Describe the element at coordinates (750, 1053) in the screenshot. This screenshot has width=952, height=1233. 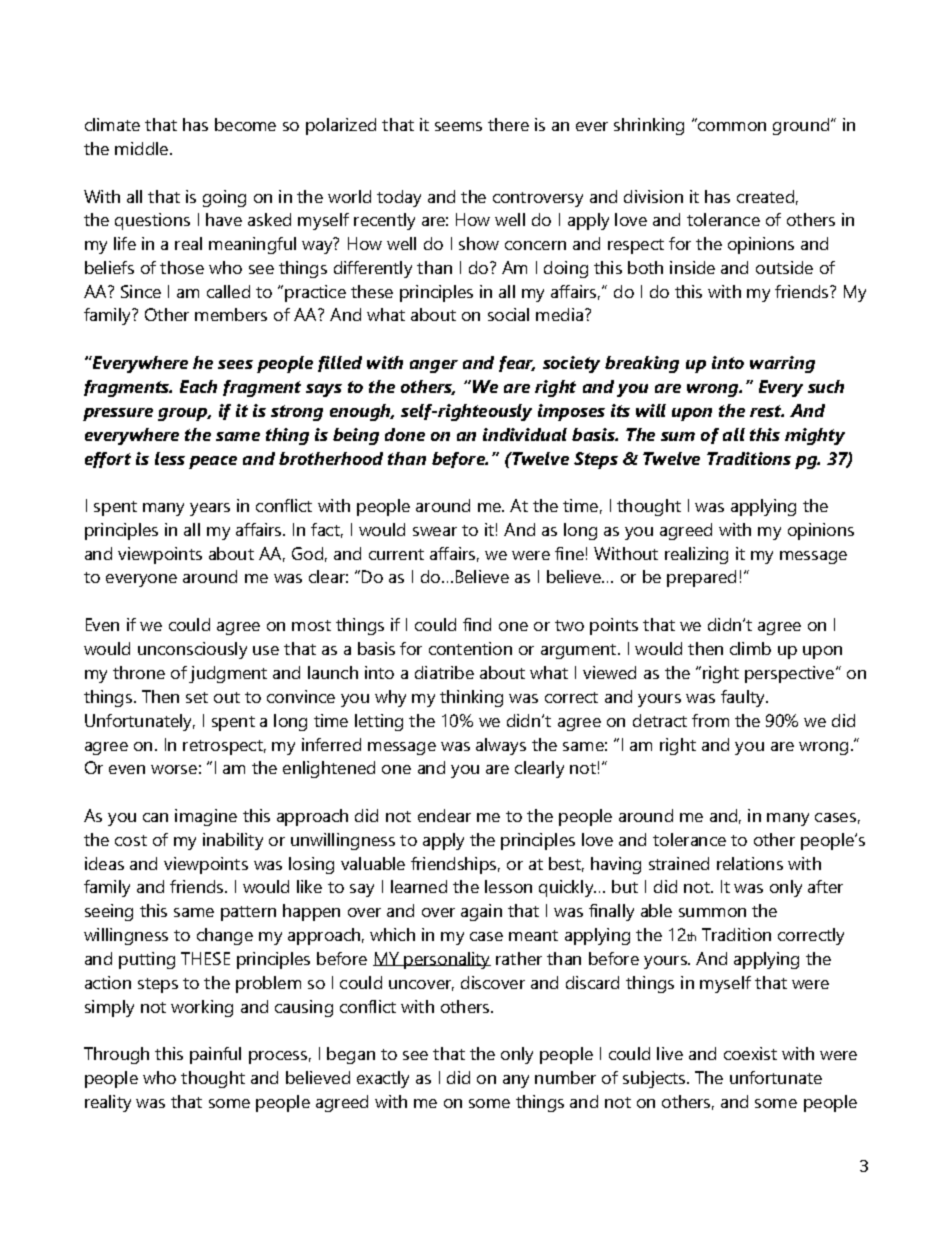
I see `coexist` at that location.
